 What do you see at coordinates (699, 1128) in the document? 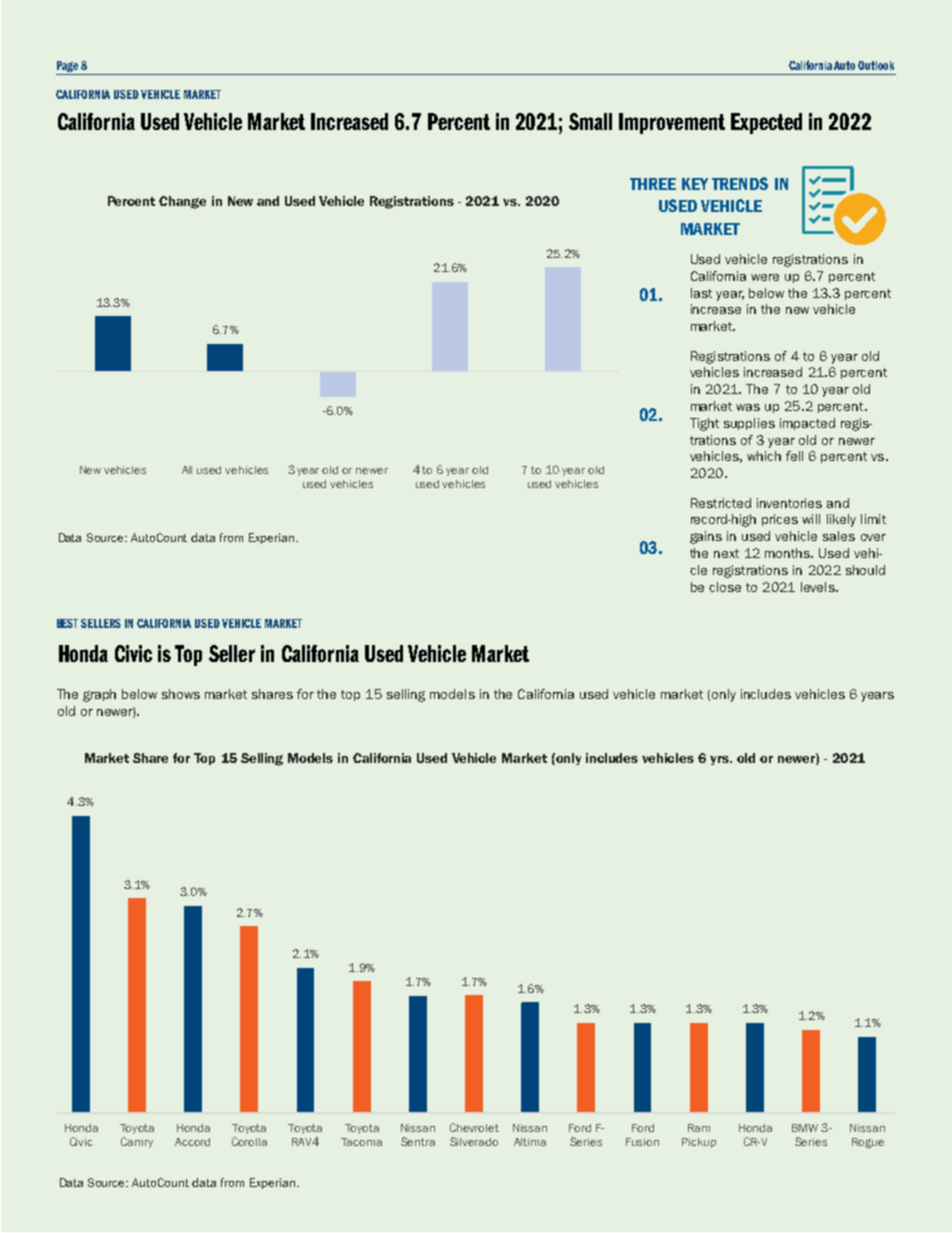
I see `Ram` at bounding box center [699, 1128].
